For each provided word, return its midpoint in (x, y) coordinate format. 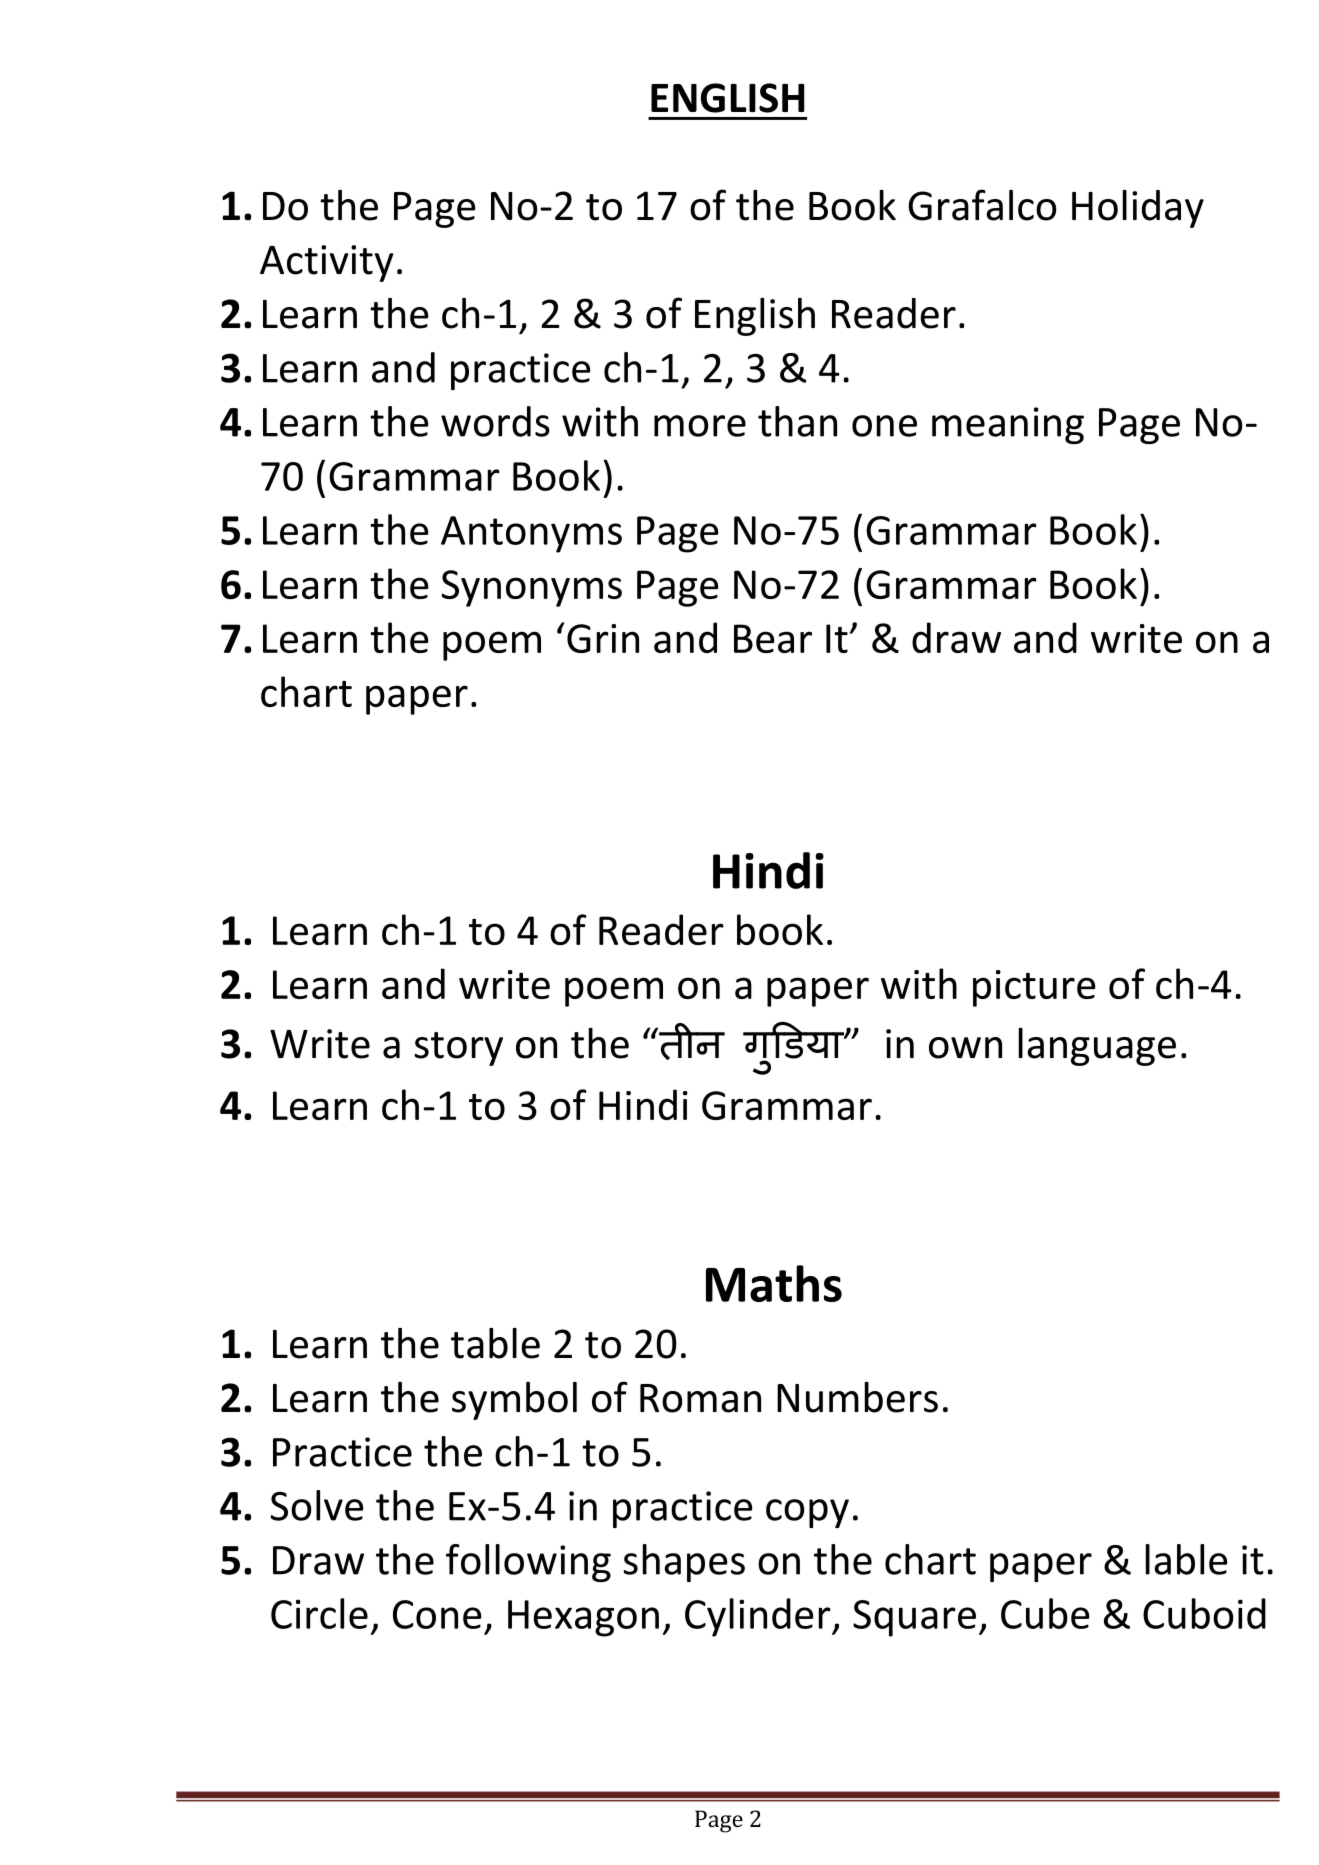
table (495, 1343)
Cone (437, 1614)
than (797, 421)
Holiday (1138, 209)
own (965, 1048)
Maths (774, 1283)
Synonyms (532, 588)
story (458, 1049)
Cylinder (759, 1617)
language (1097, 1047)
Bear (773, 638)
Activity (327, 263)
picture (1034, 988)
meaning (1008, 425)
